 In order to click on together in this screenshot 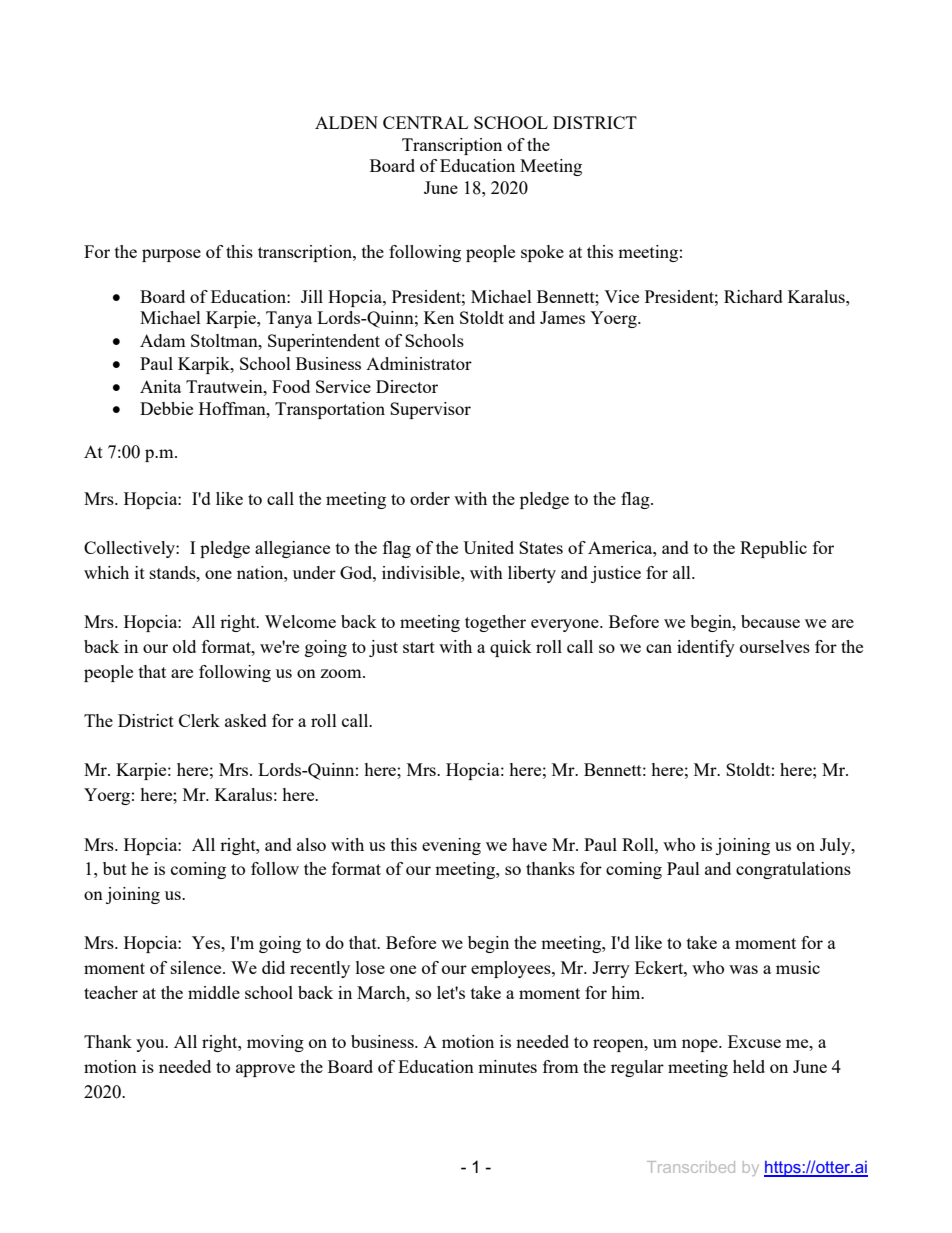, I will do `click(495, 623)`.
